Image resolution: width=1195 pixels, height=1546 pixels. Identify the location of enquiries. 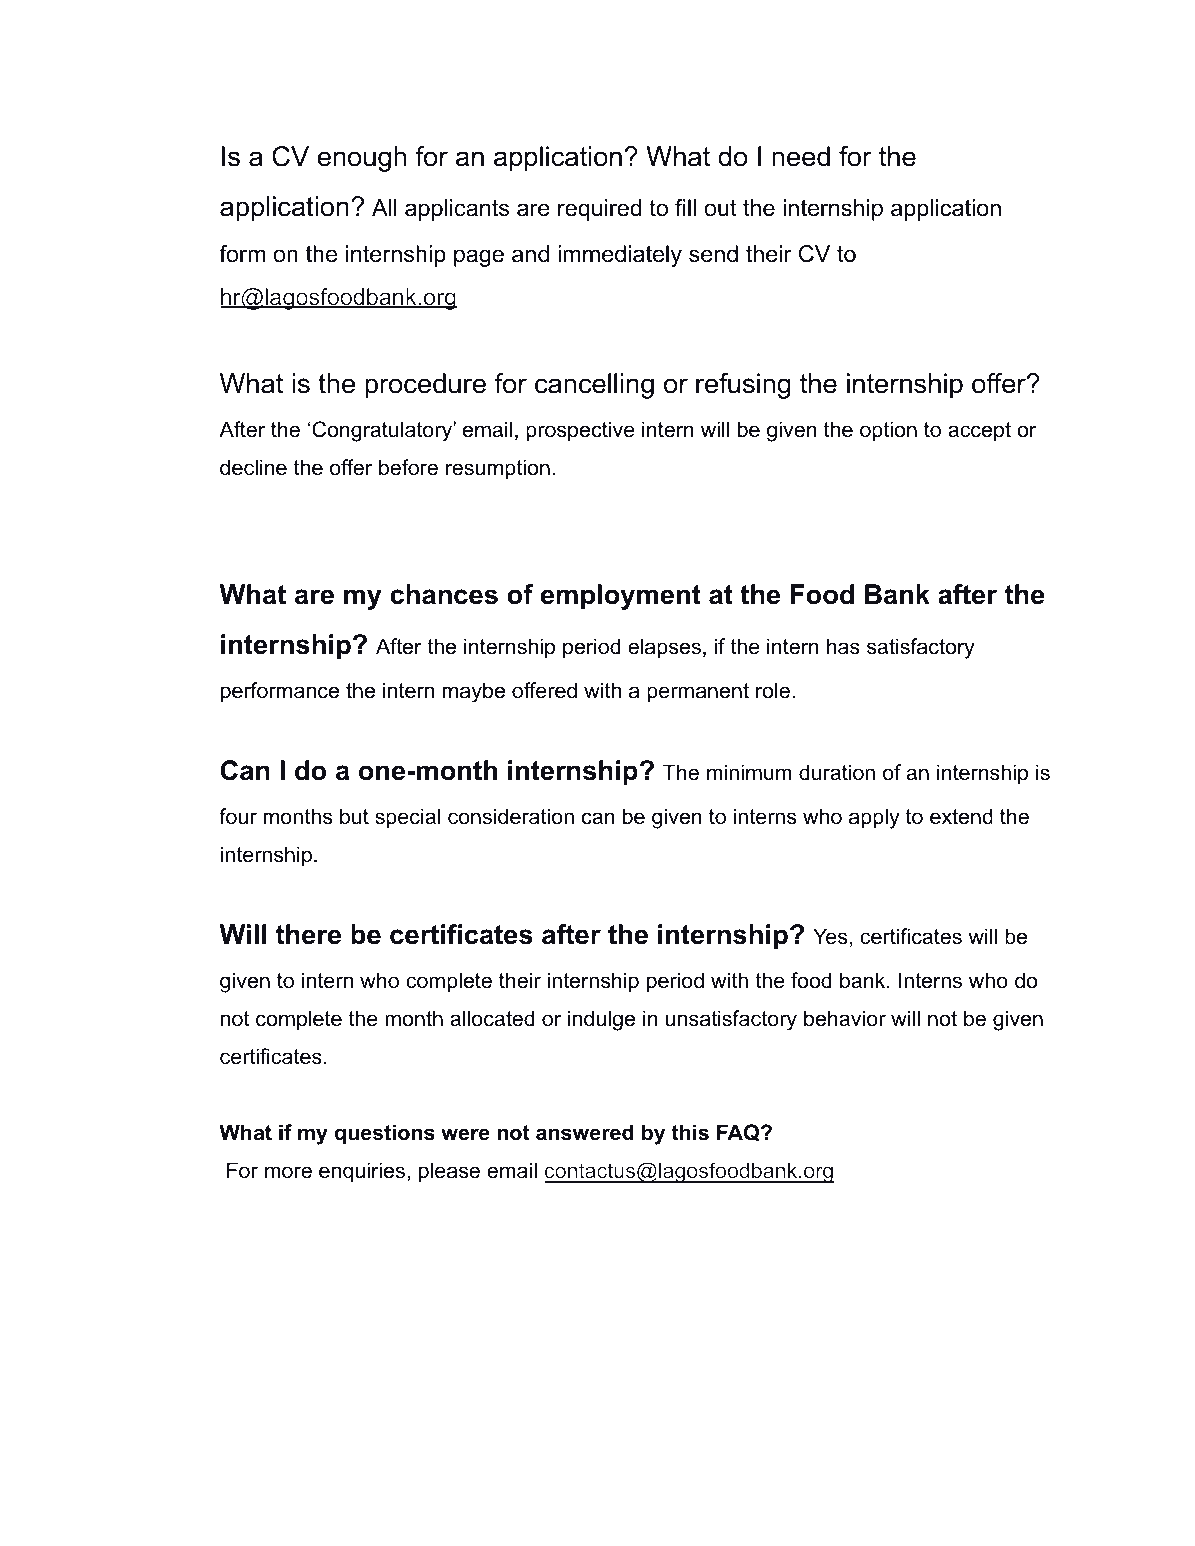
(362, 1172).
